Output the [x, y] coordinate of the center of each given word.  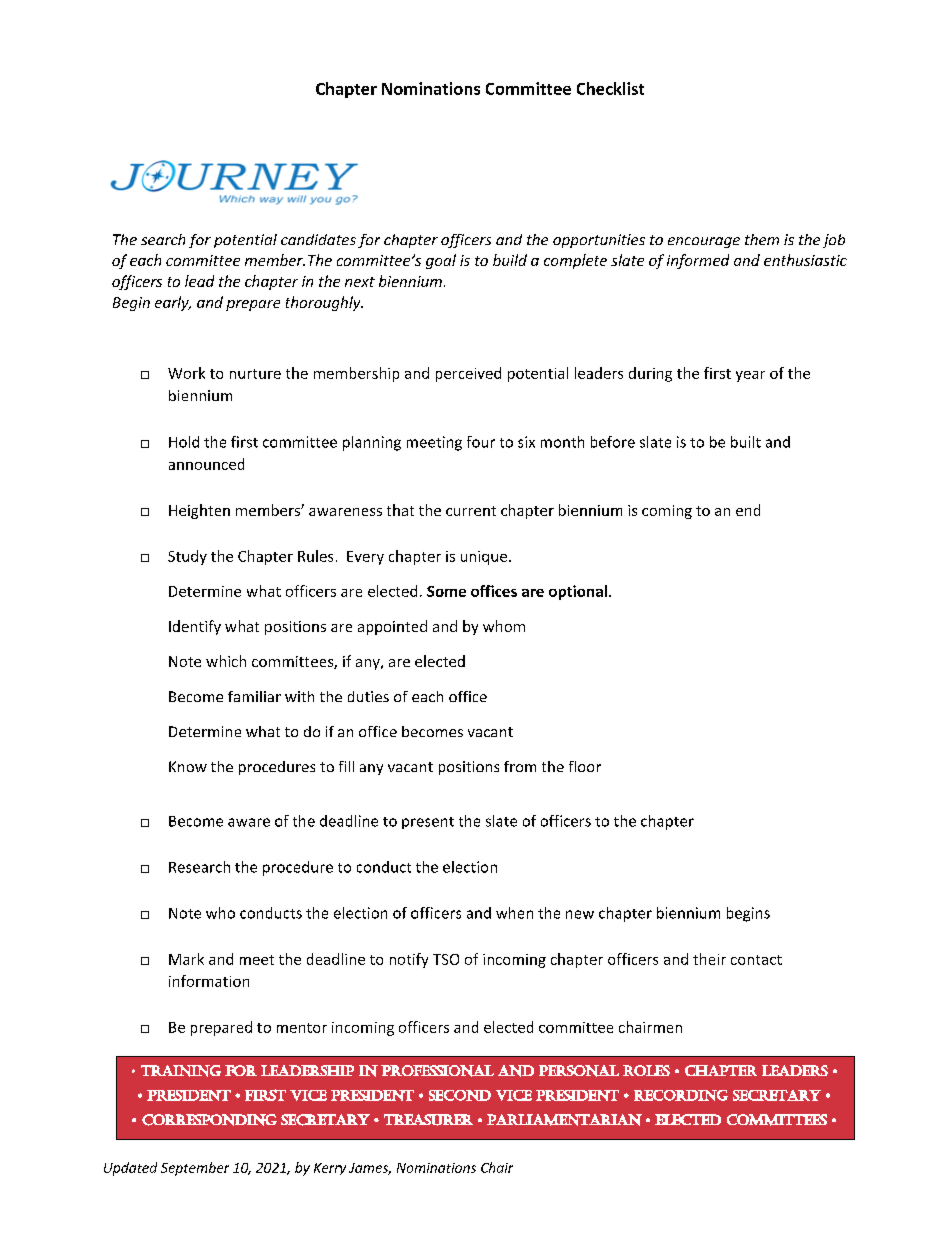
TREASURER [428, 1120]
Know [188, 766]
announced [206, 464]
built [746, 442]
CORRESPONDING [209, 1120]
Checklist [610, 88]
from [520, 766]
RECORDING [681, 1095]
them [762, 239]
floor [585, 766]
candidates [318, 239]
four [481, 442]
